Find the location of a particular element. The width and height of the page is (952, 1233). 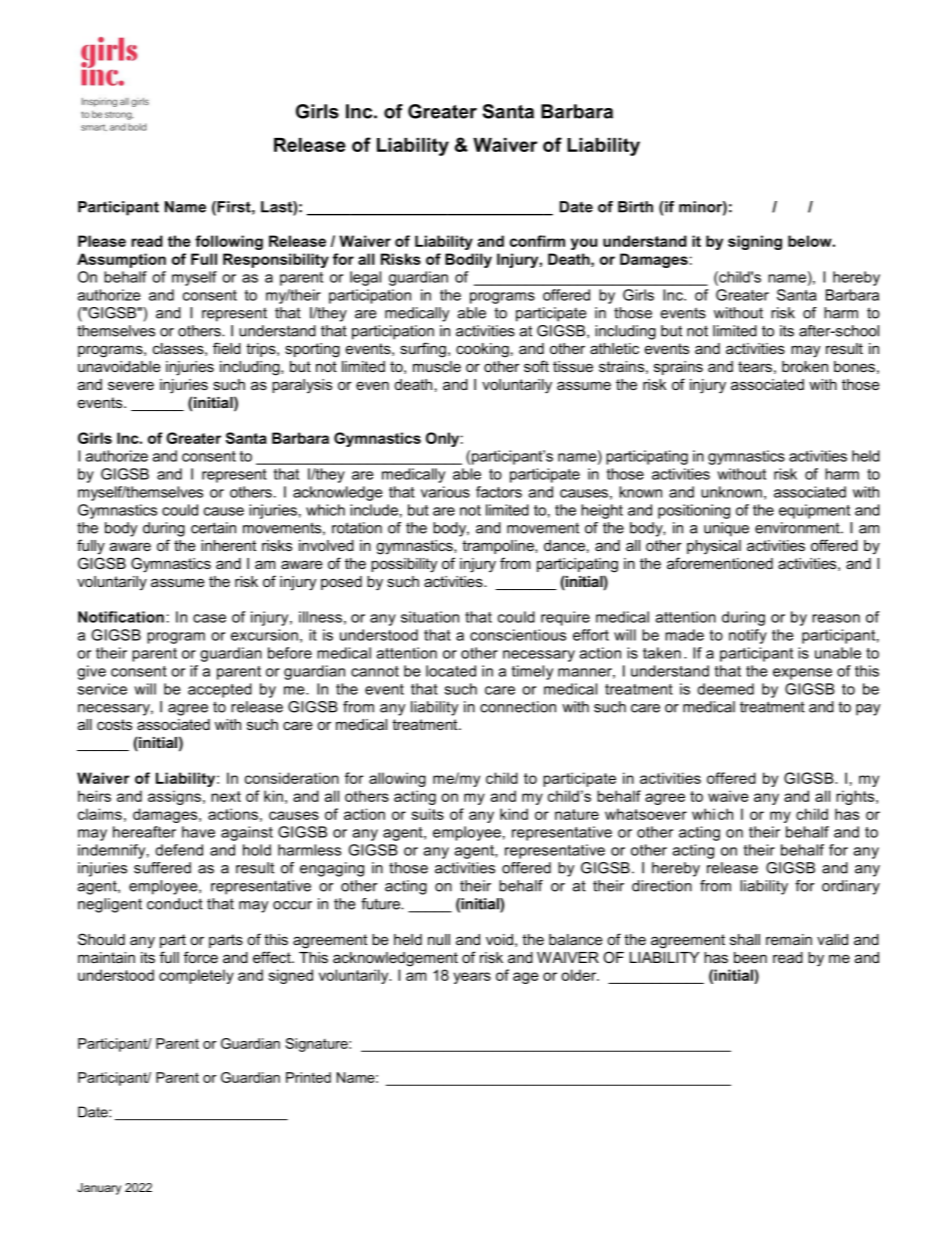

signing is located at coordinates (755, 242).
